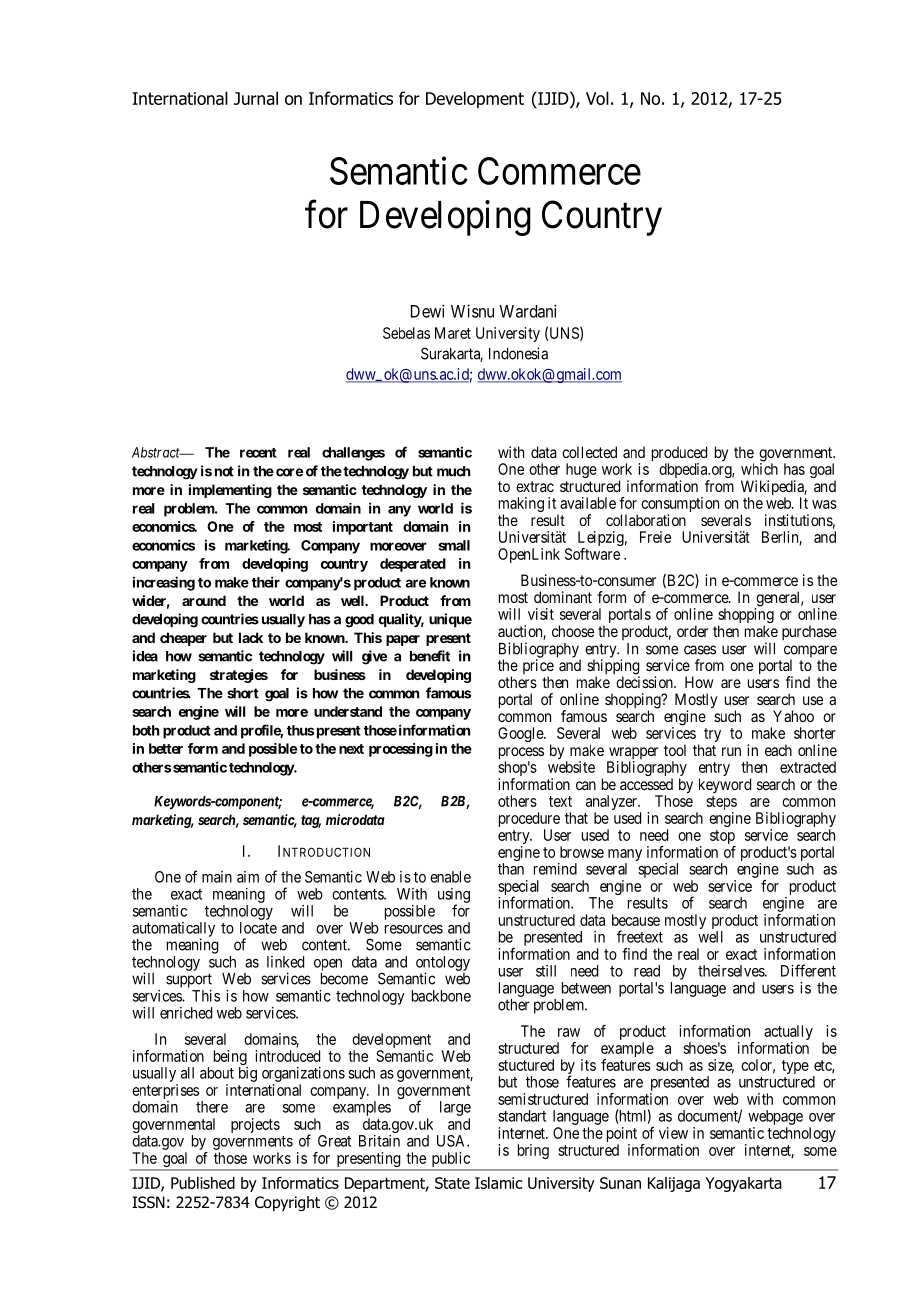 The image size is (924, 1308). What do you see at coordinates (597, 98) in the screenshot?
I see `Vol` at bounding box center [597, 98].
